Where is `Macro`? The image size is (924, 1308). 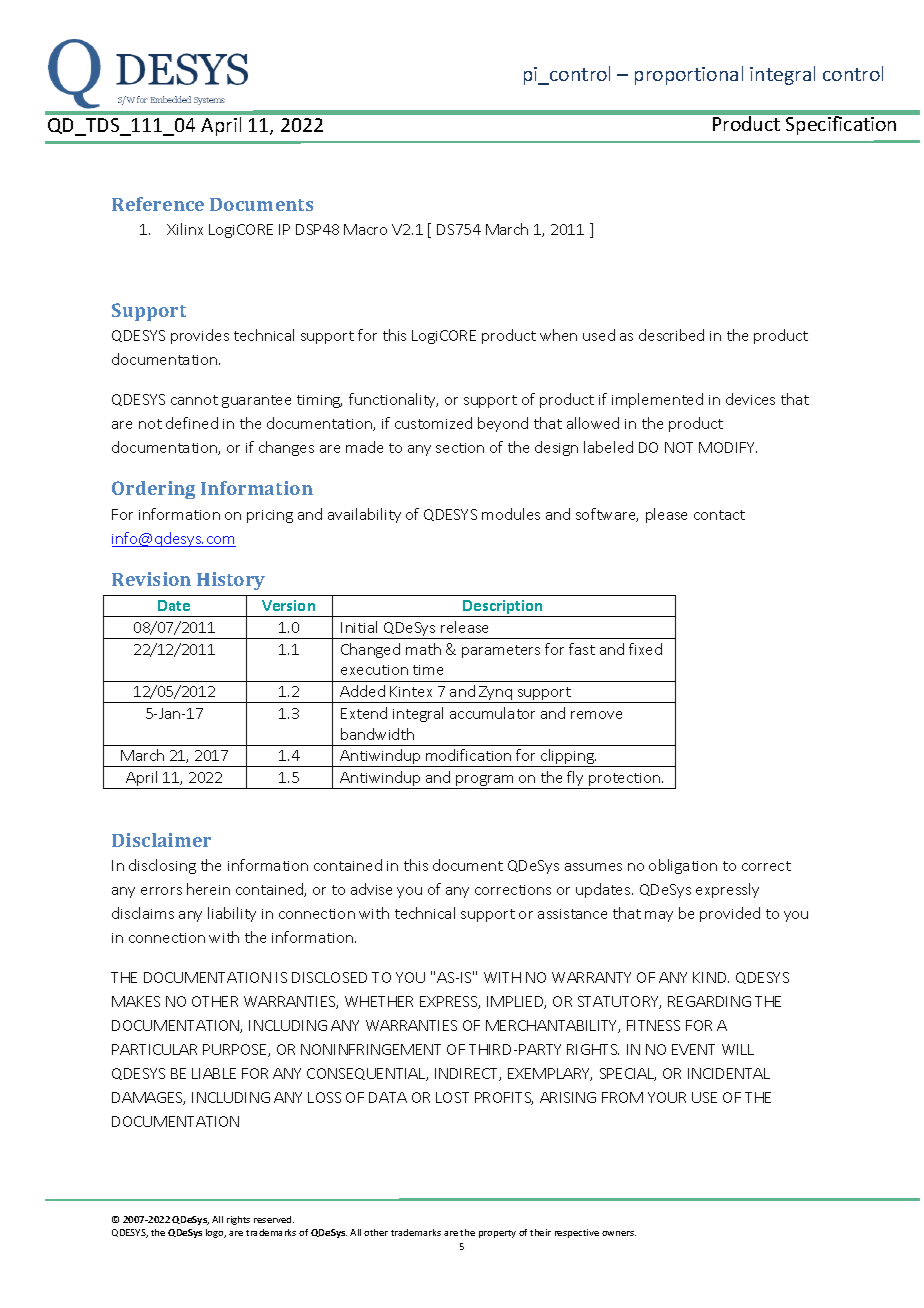
Macro is located at coordinates (365, 229).
